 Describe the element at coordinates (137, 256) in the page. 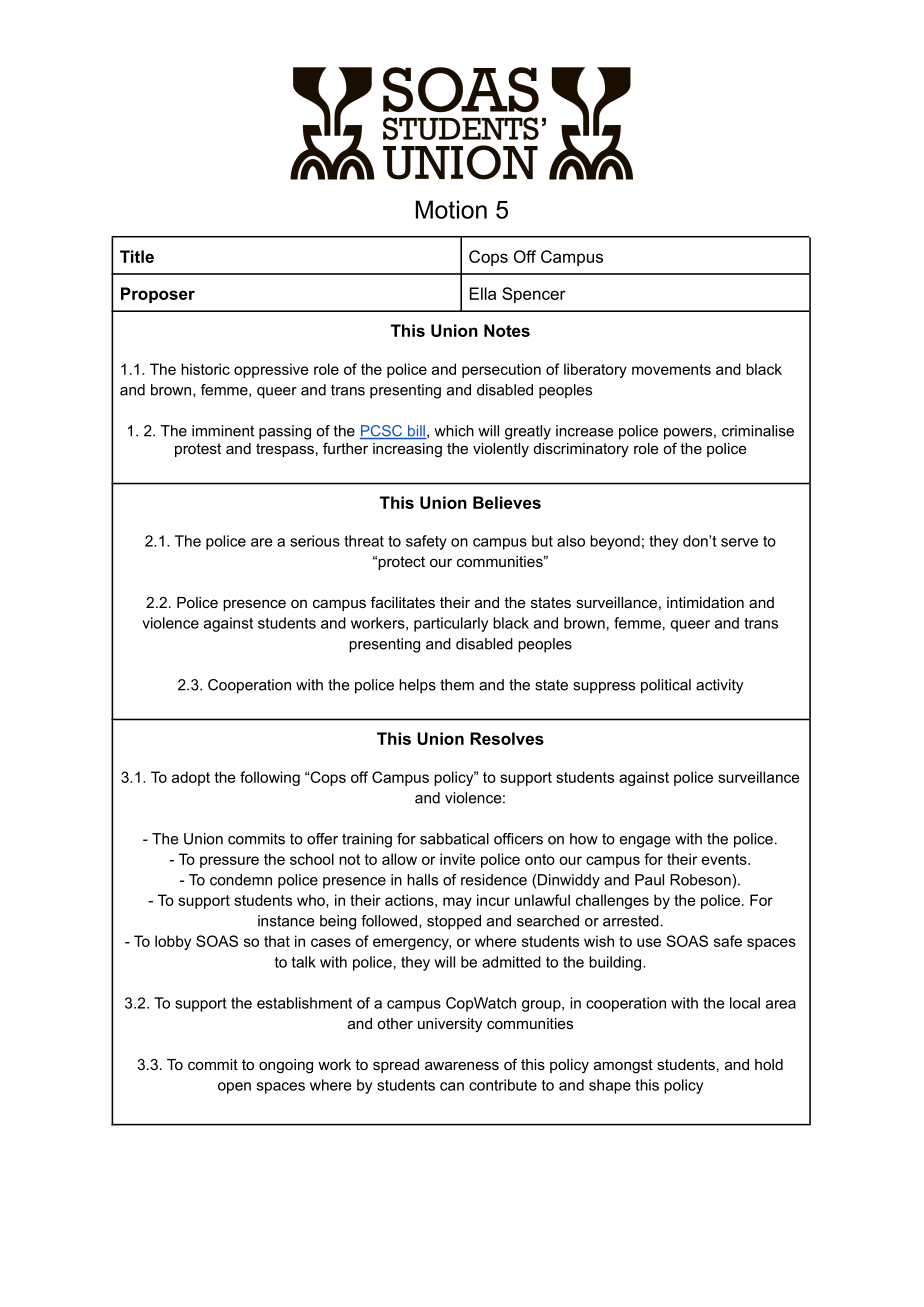

I see `Title` at that location.
